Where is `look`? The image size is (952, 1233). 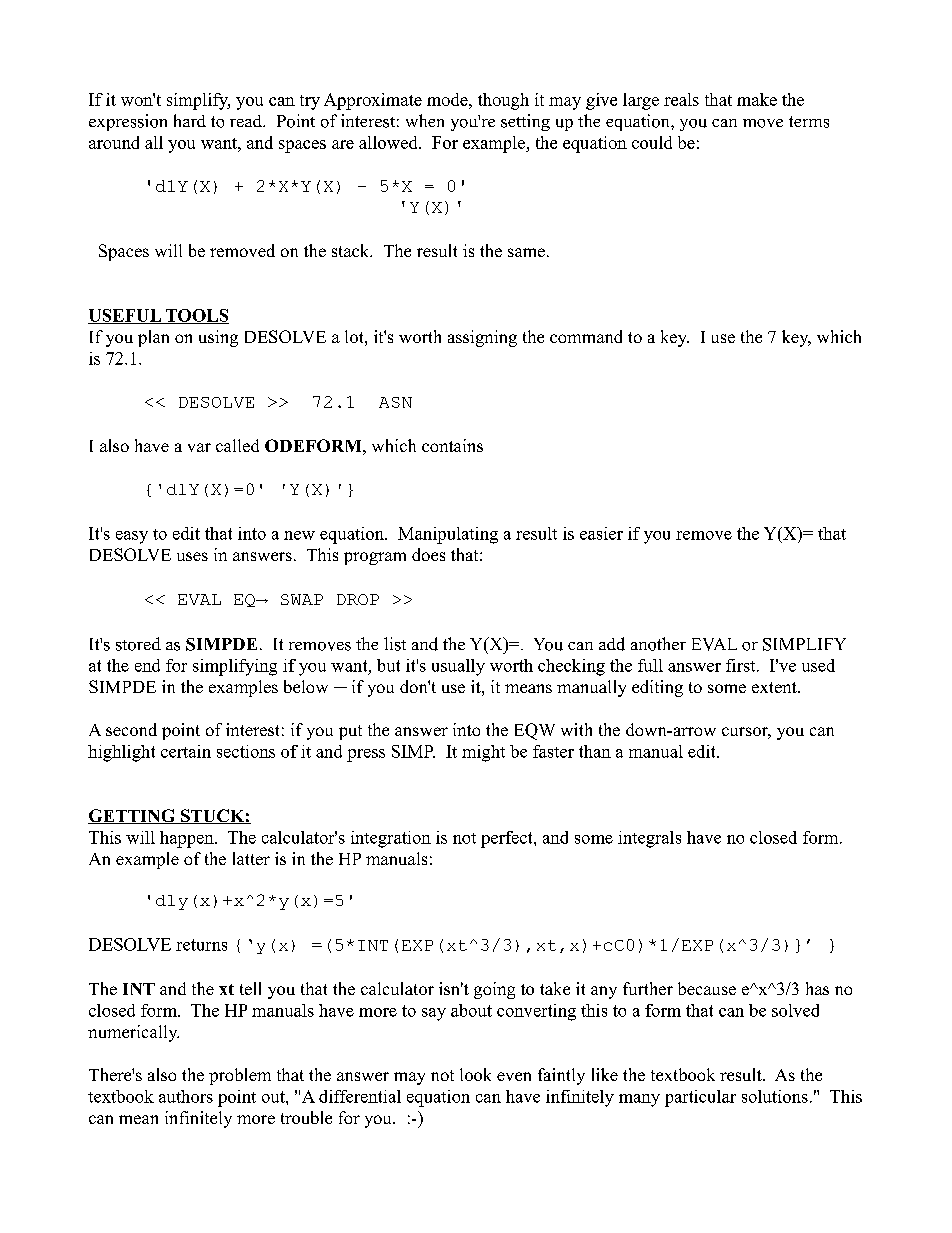 look is located at coordinates (475, 1074).
